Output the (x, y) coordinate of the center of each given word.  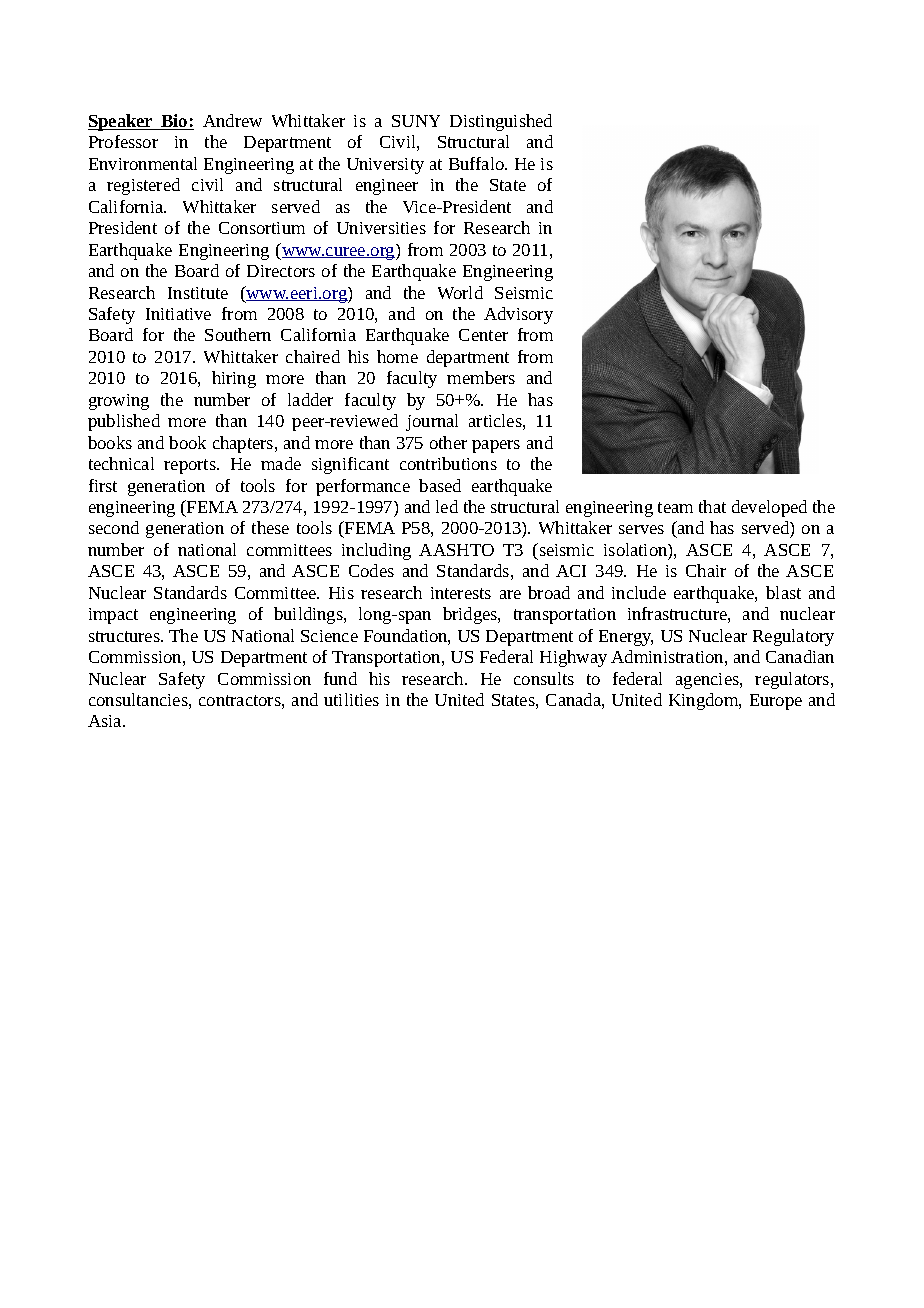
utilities (351, 699)
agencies (708, 681)
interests (461, 593)
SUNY (416, 121)
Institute (198, 293)
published (124, 422)
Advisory (518, 315)
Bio (174, 122)
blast (783, 592)
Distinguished (501, 122)
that (712, 506)
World (460, 292)
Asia (106, 721)
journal (432, 422)
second (114, 527)
